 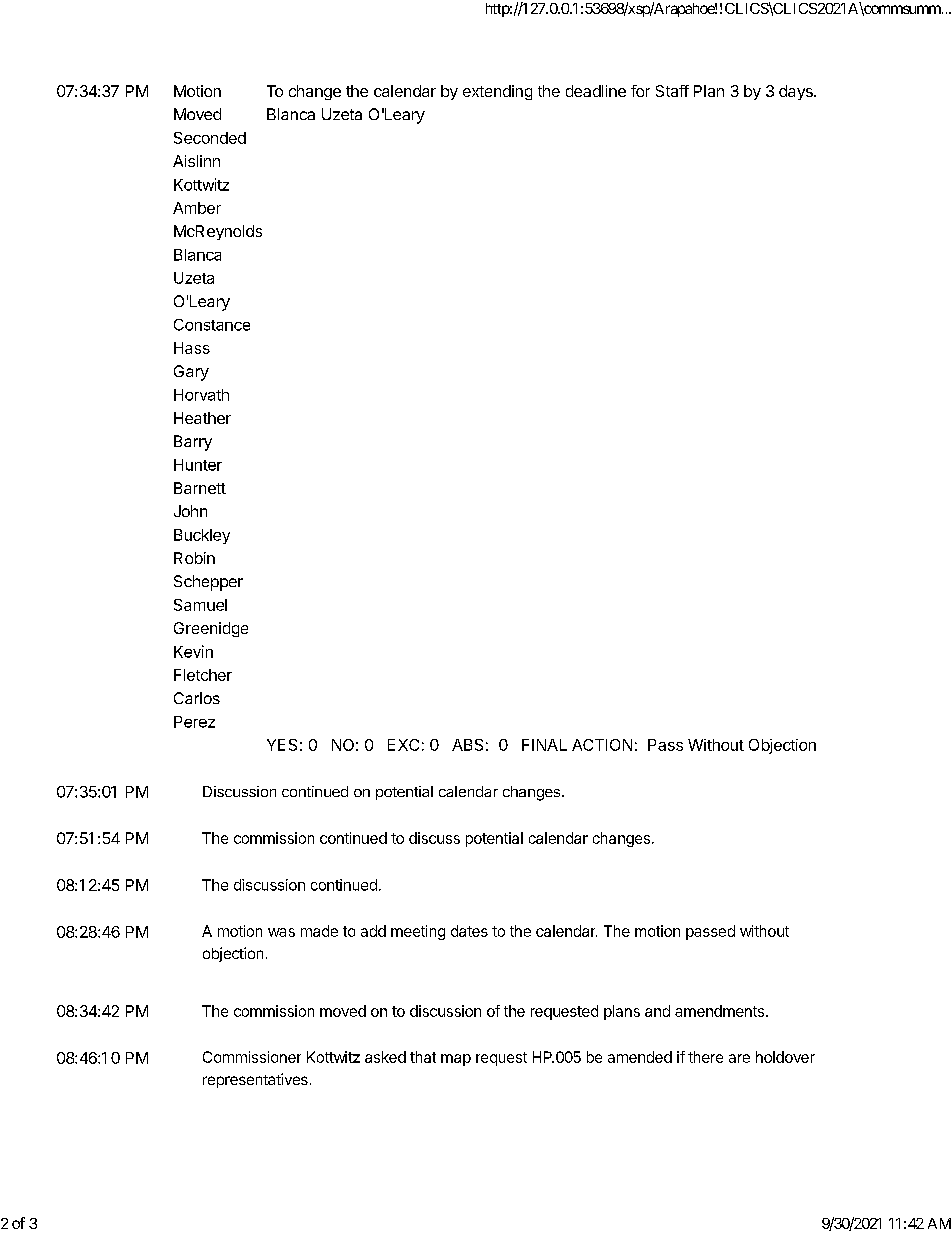 I want to click on Seconded, so click(x=210, y=138).
